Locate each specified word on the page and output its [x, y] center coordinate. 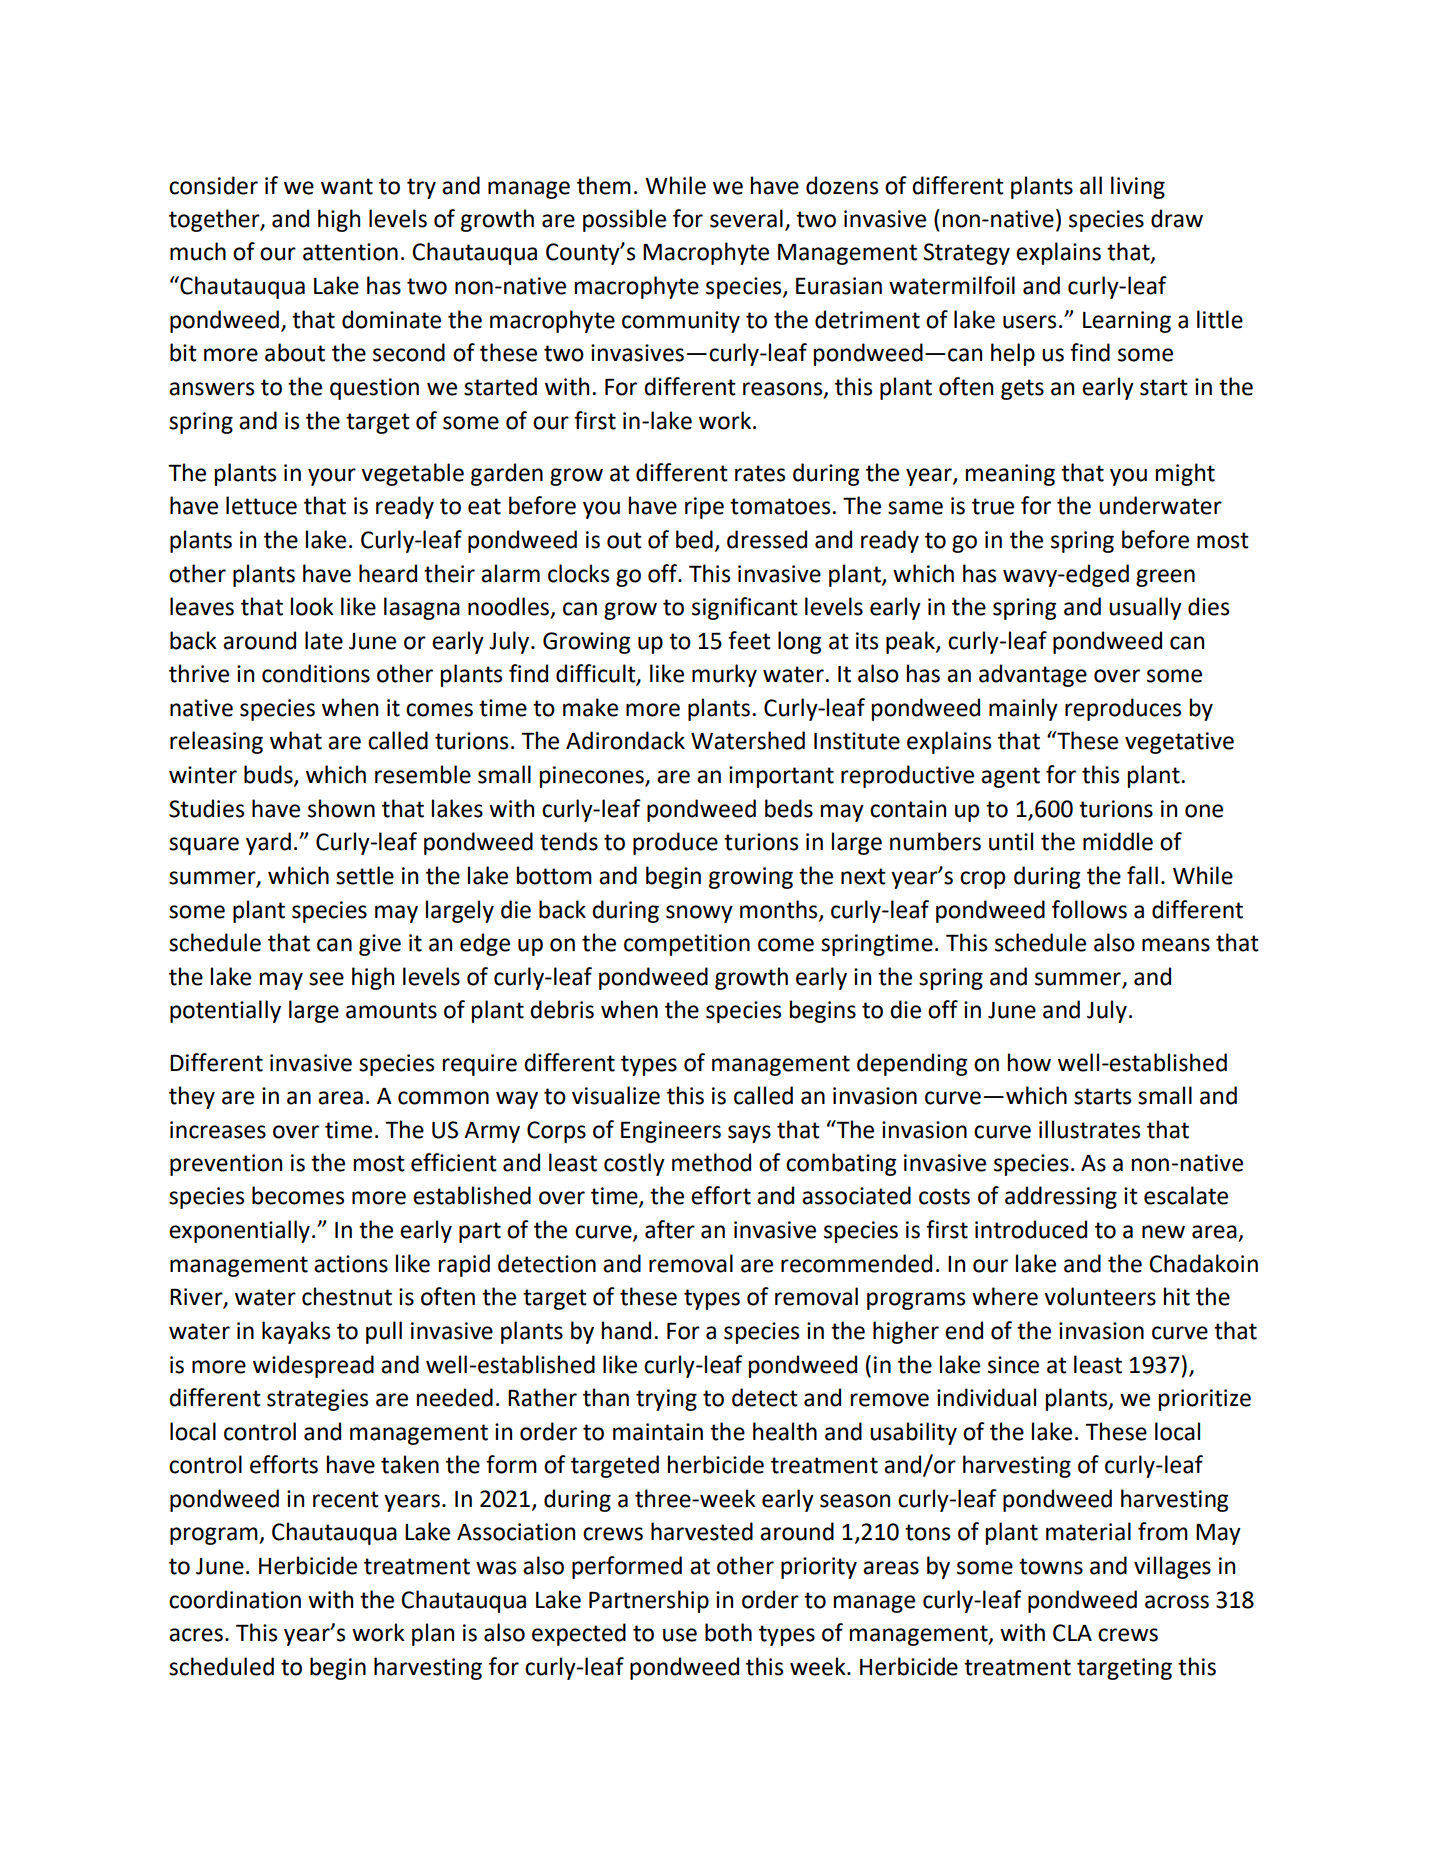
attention [350, 252]
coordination [235, 1599]
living [1138, 187]
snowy [699, 914]
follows [1089, 909]
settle [365, 875]
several [746, 218]
